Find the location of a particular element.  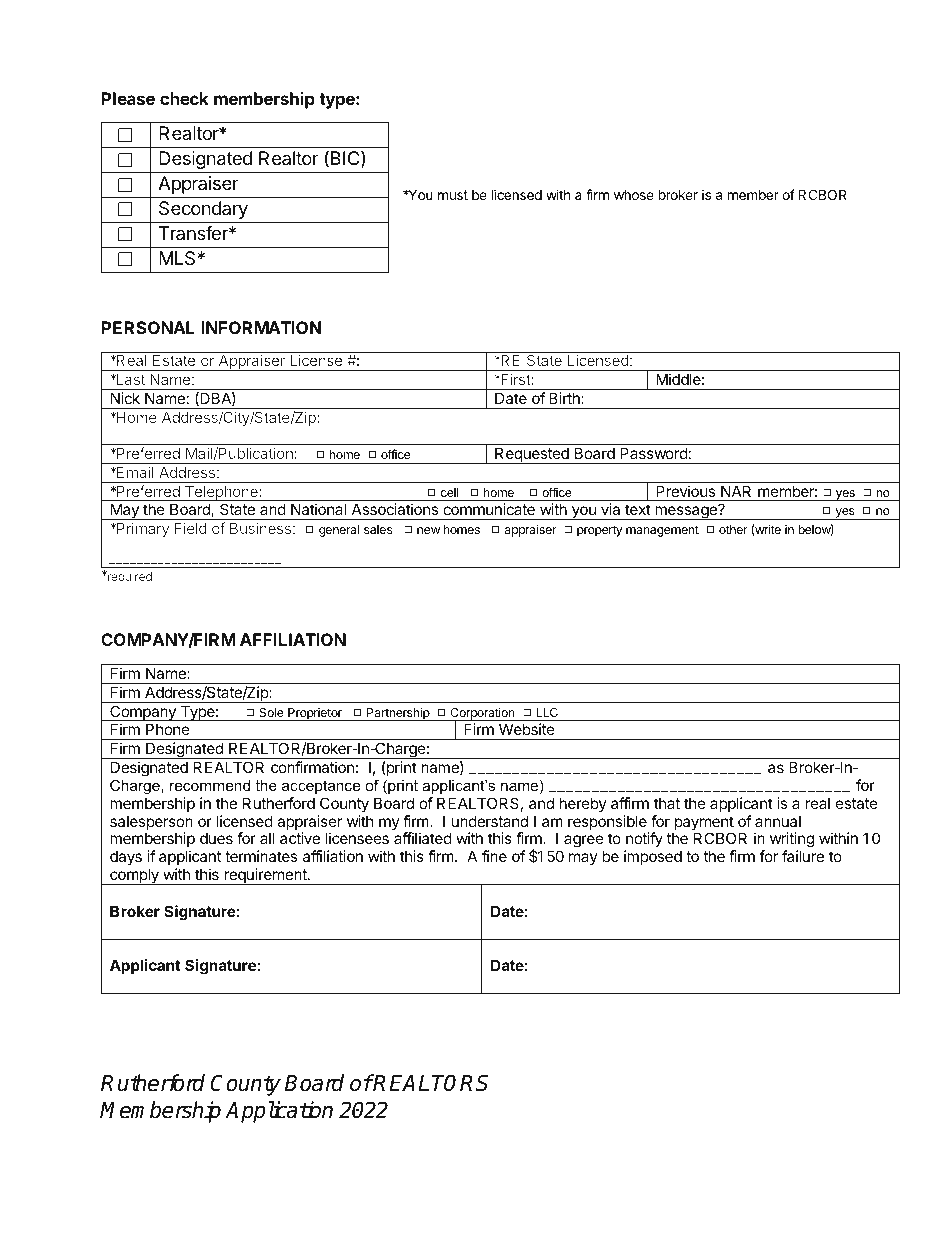

Requested is located at coordinates (532, 455).
